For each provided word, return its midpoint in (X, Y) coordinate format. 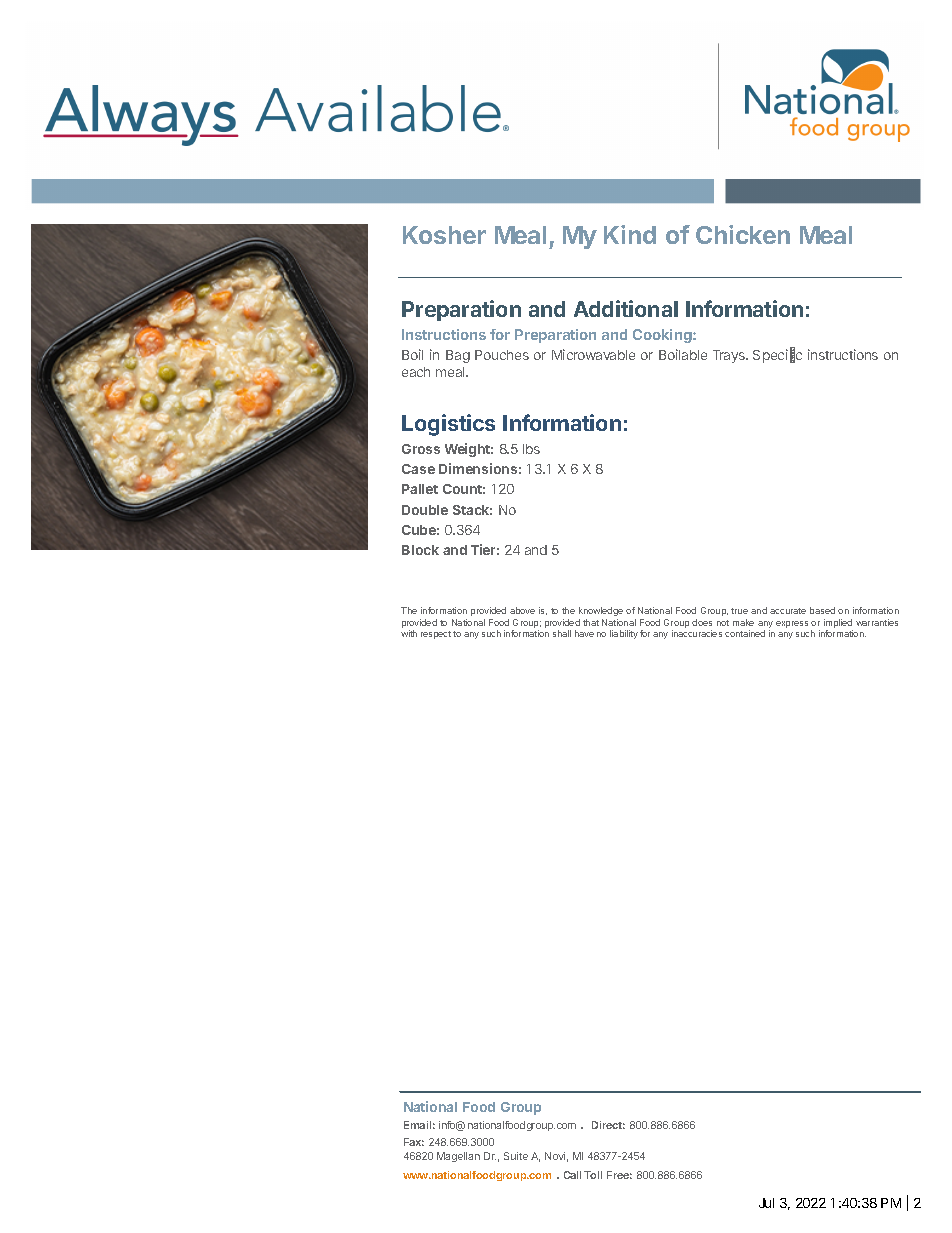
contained (745, 633)
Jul (766, 1203)
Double (425, 510)
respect (436, 635)
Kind (630, 234)
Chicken (743, 234)
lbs (531, 449)
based (822, 610)
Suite (516, 1156)
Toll (593, 1175)
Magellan (458, 1157)
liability (624, 634)
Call (572, 1175)
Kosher (444, 235)
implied (838, 623)
